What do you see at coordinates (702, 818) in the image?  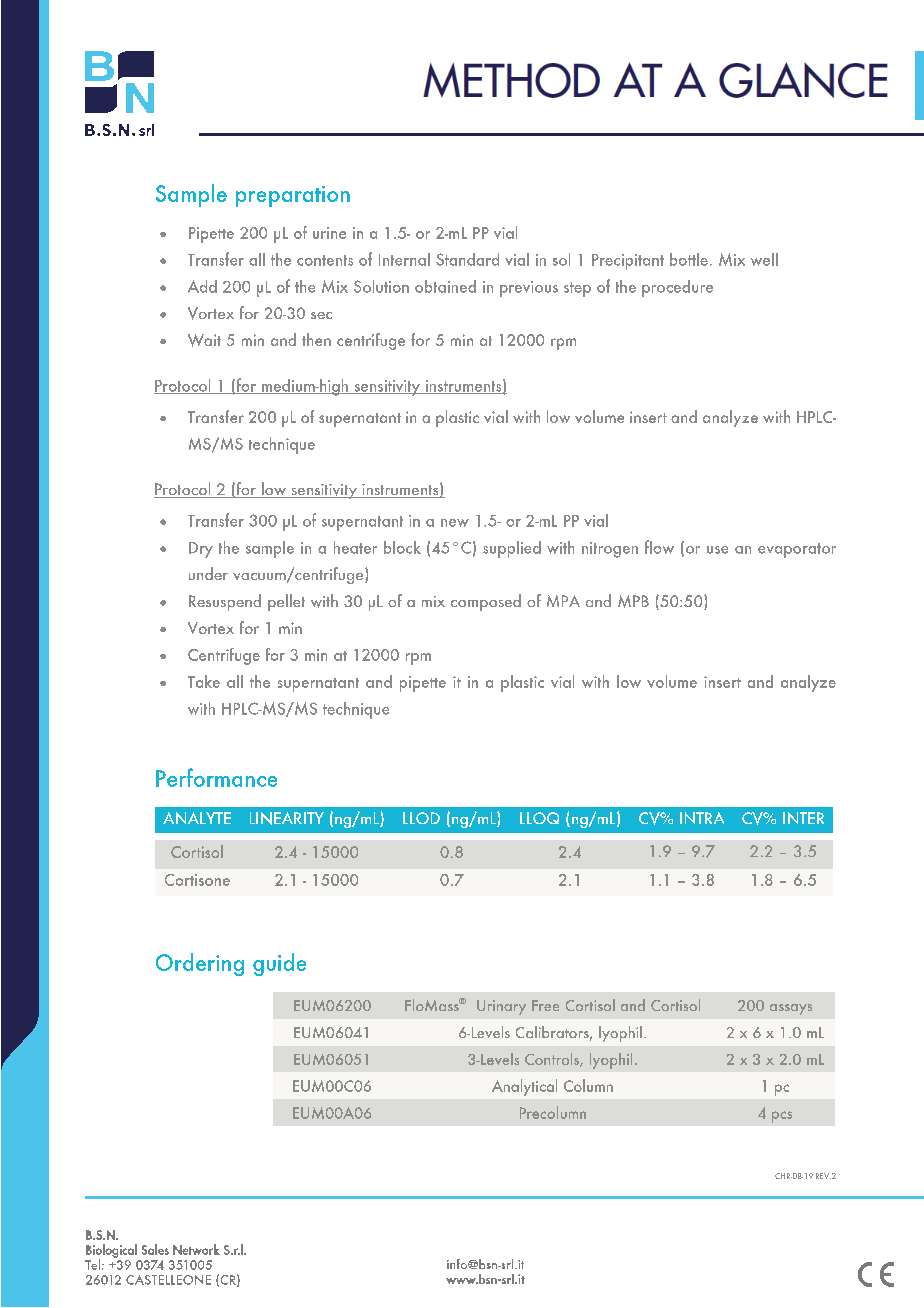 I see `INTRA` at bounding box center [702, 818].
